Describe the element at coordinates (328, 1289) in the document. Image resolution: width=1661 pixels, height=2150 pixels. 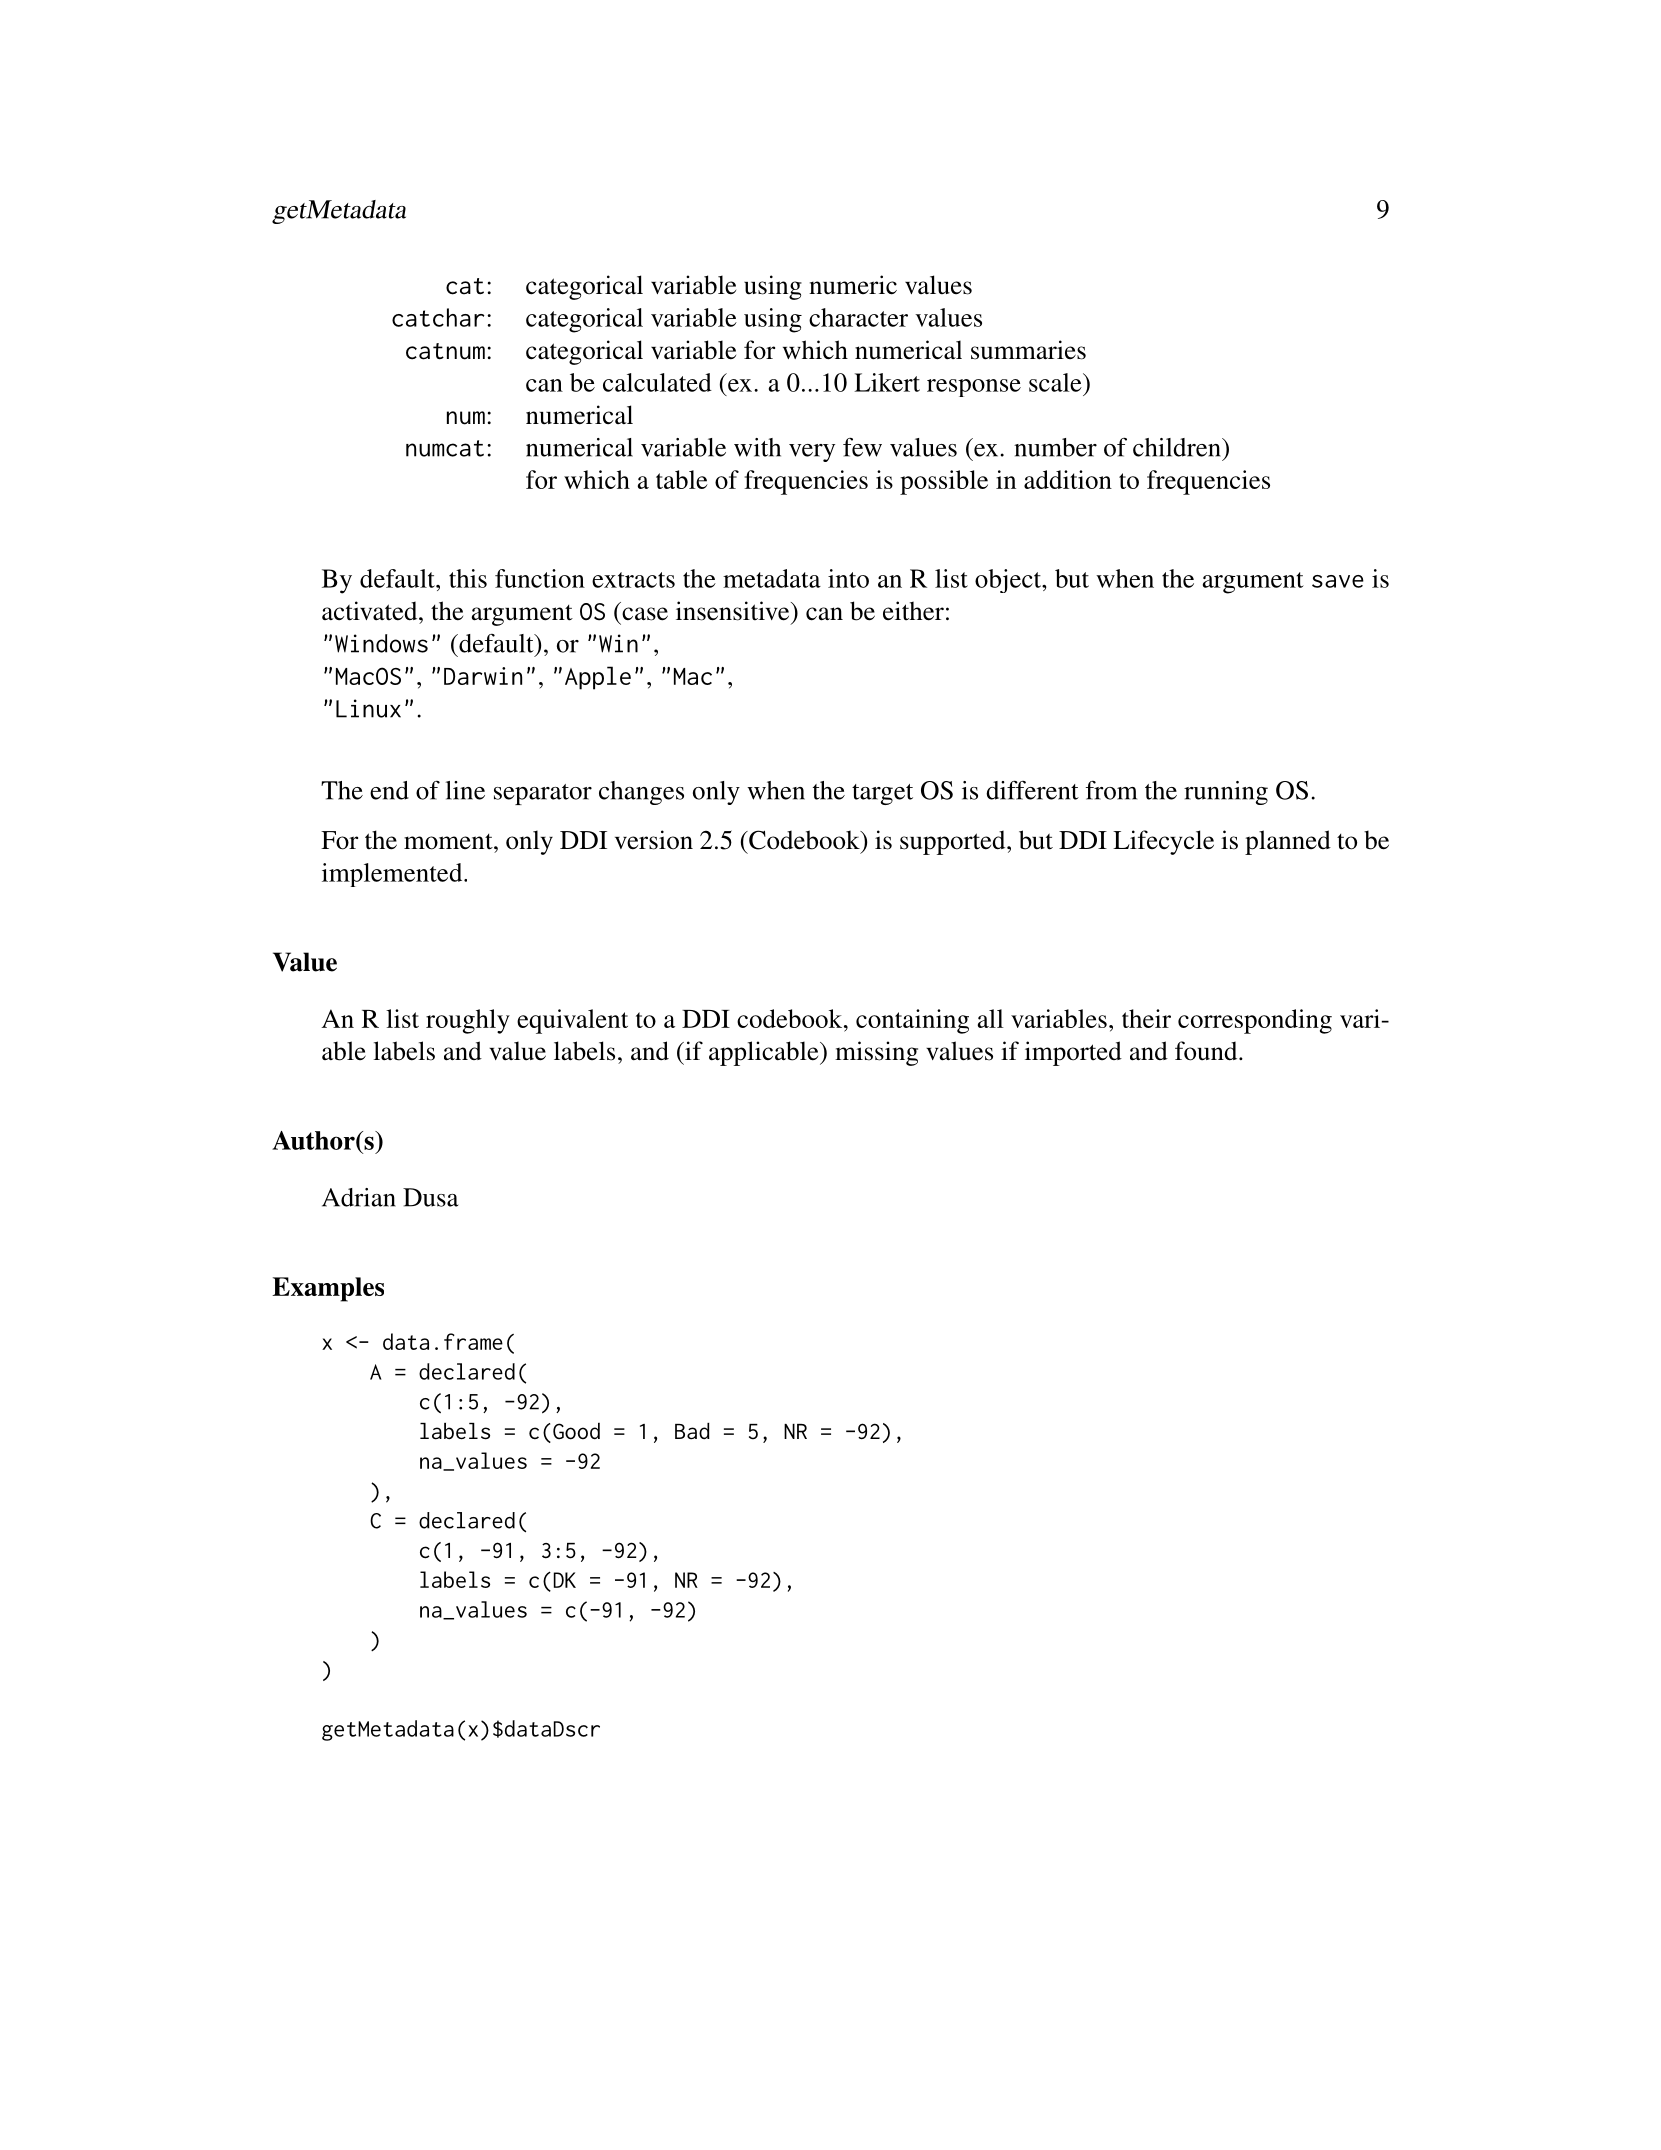
I see `Examples` at that location.
